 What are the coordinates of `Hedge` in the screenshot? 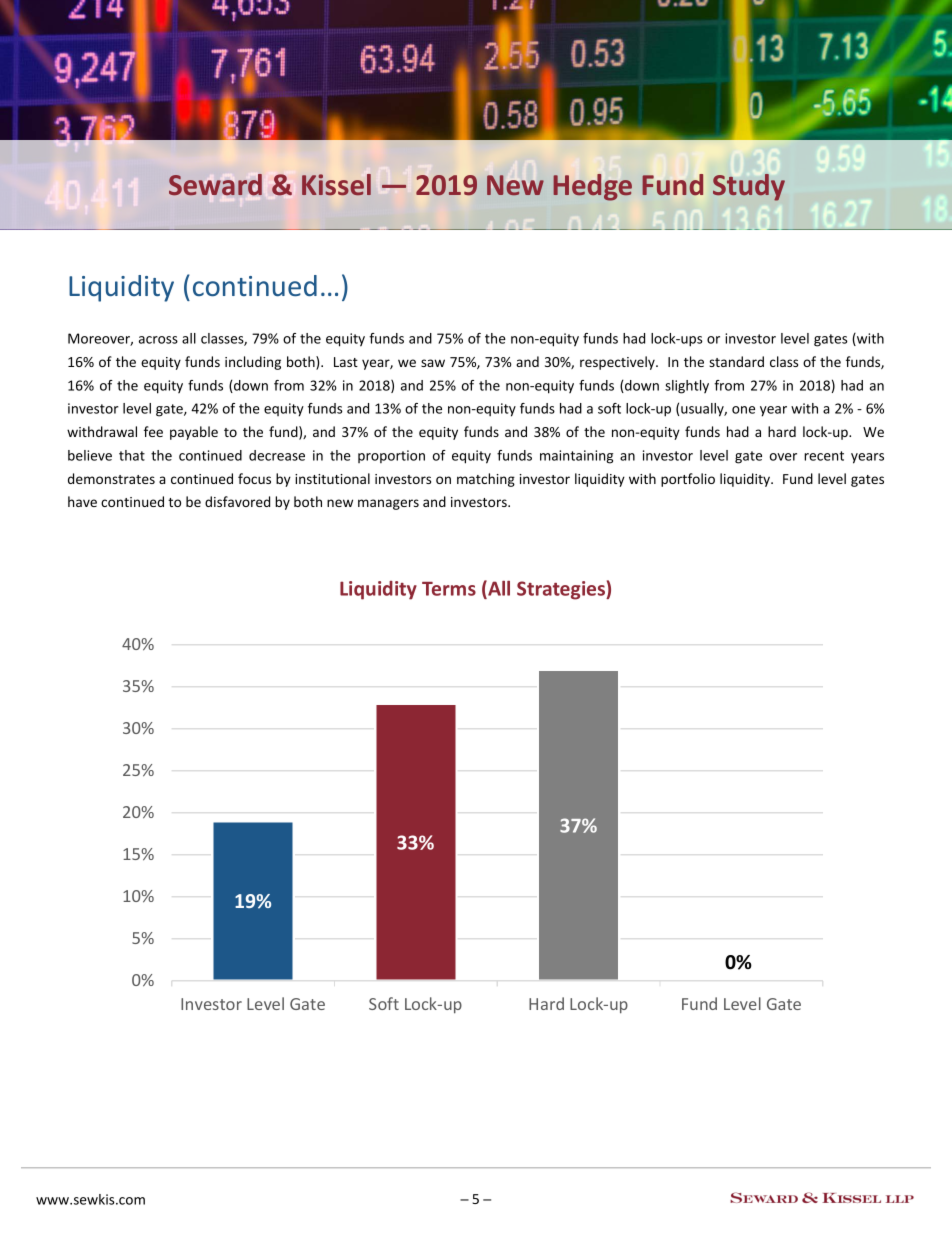 It's located at (592, 187).
